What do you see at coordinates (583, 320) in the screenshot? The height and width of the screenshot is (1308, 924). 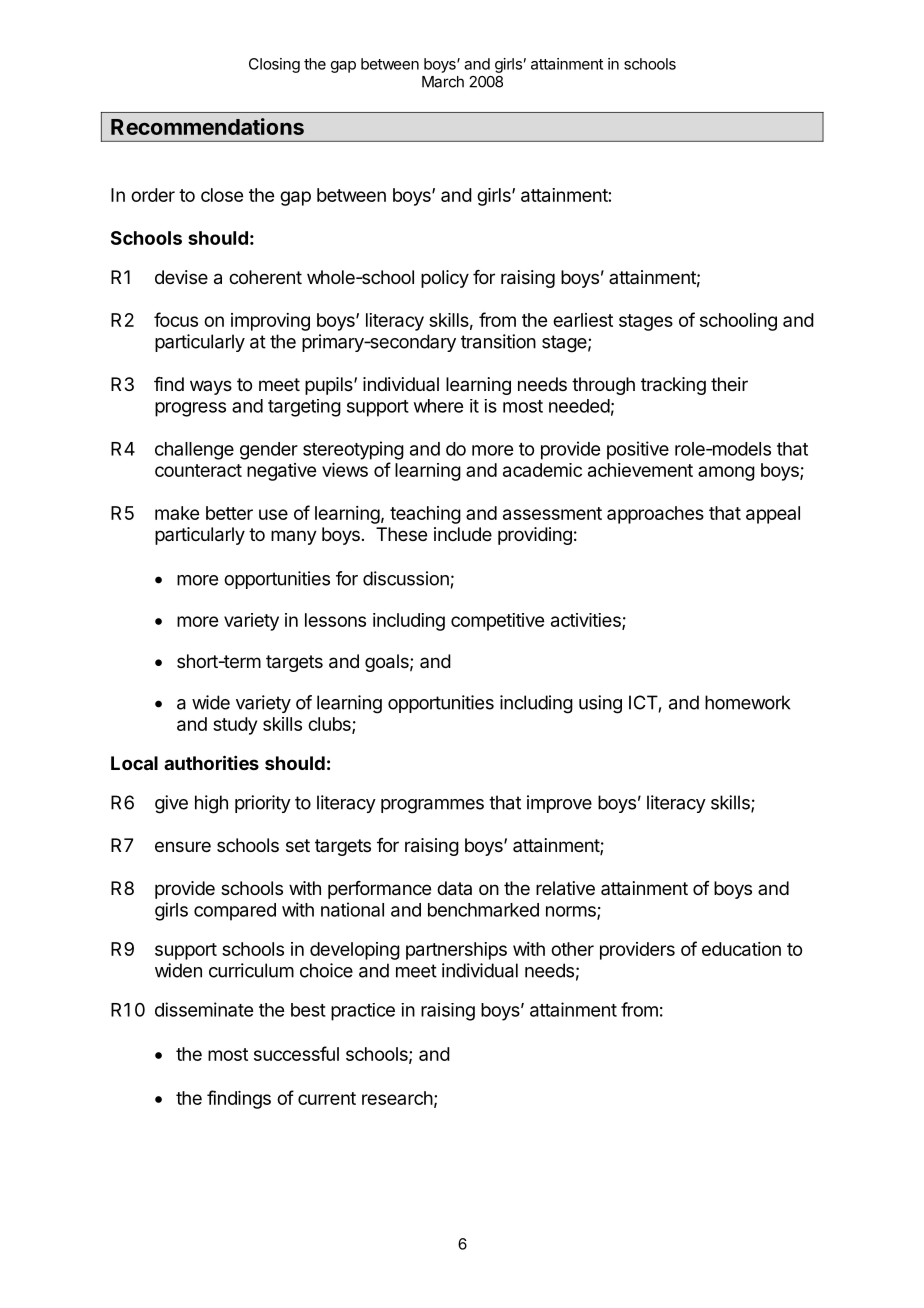 I see `earliest` at bounding box center [583, 320].
